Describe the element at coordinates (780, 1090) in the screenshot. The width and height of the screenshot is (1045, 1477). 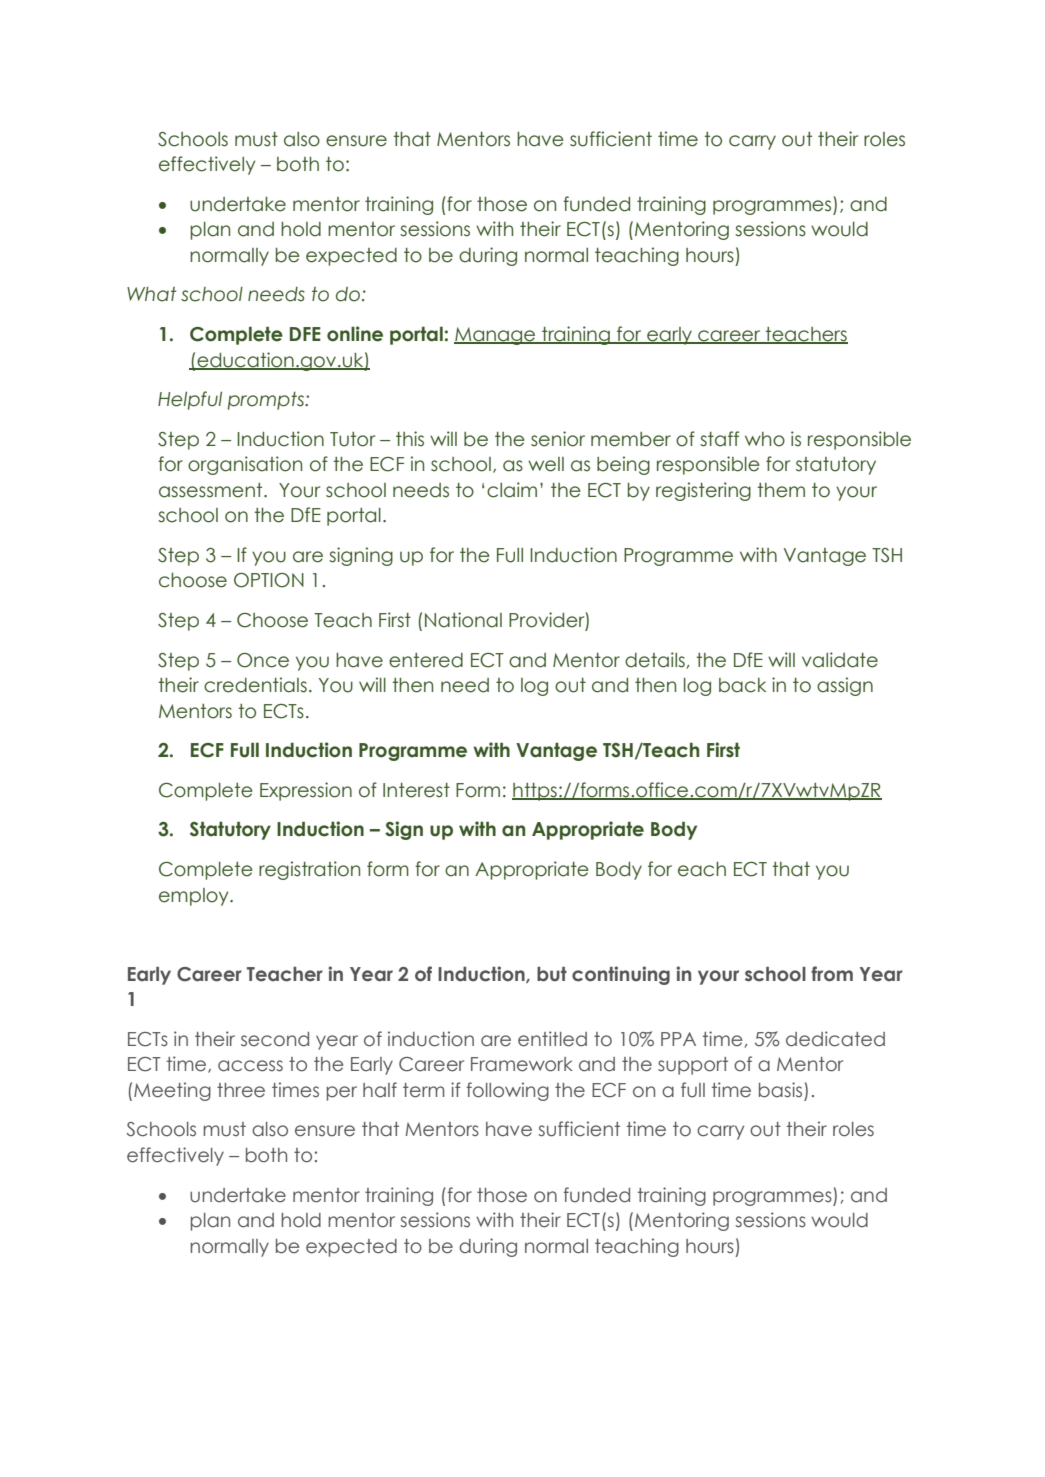
I see `basis` at that location.
